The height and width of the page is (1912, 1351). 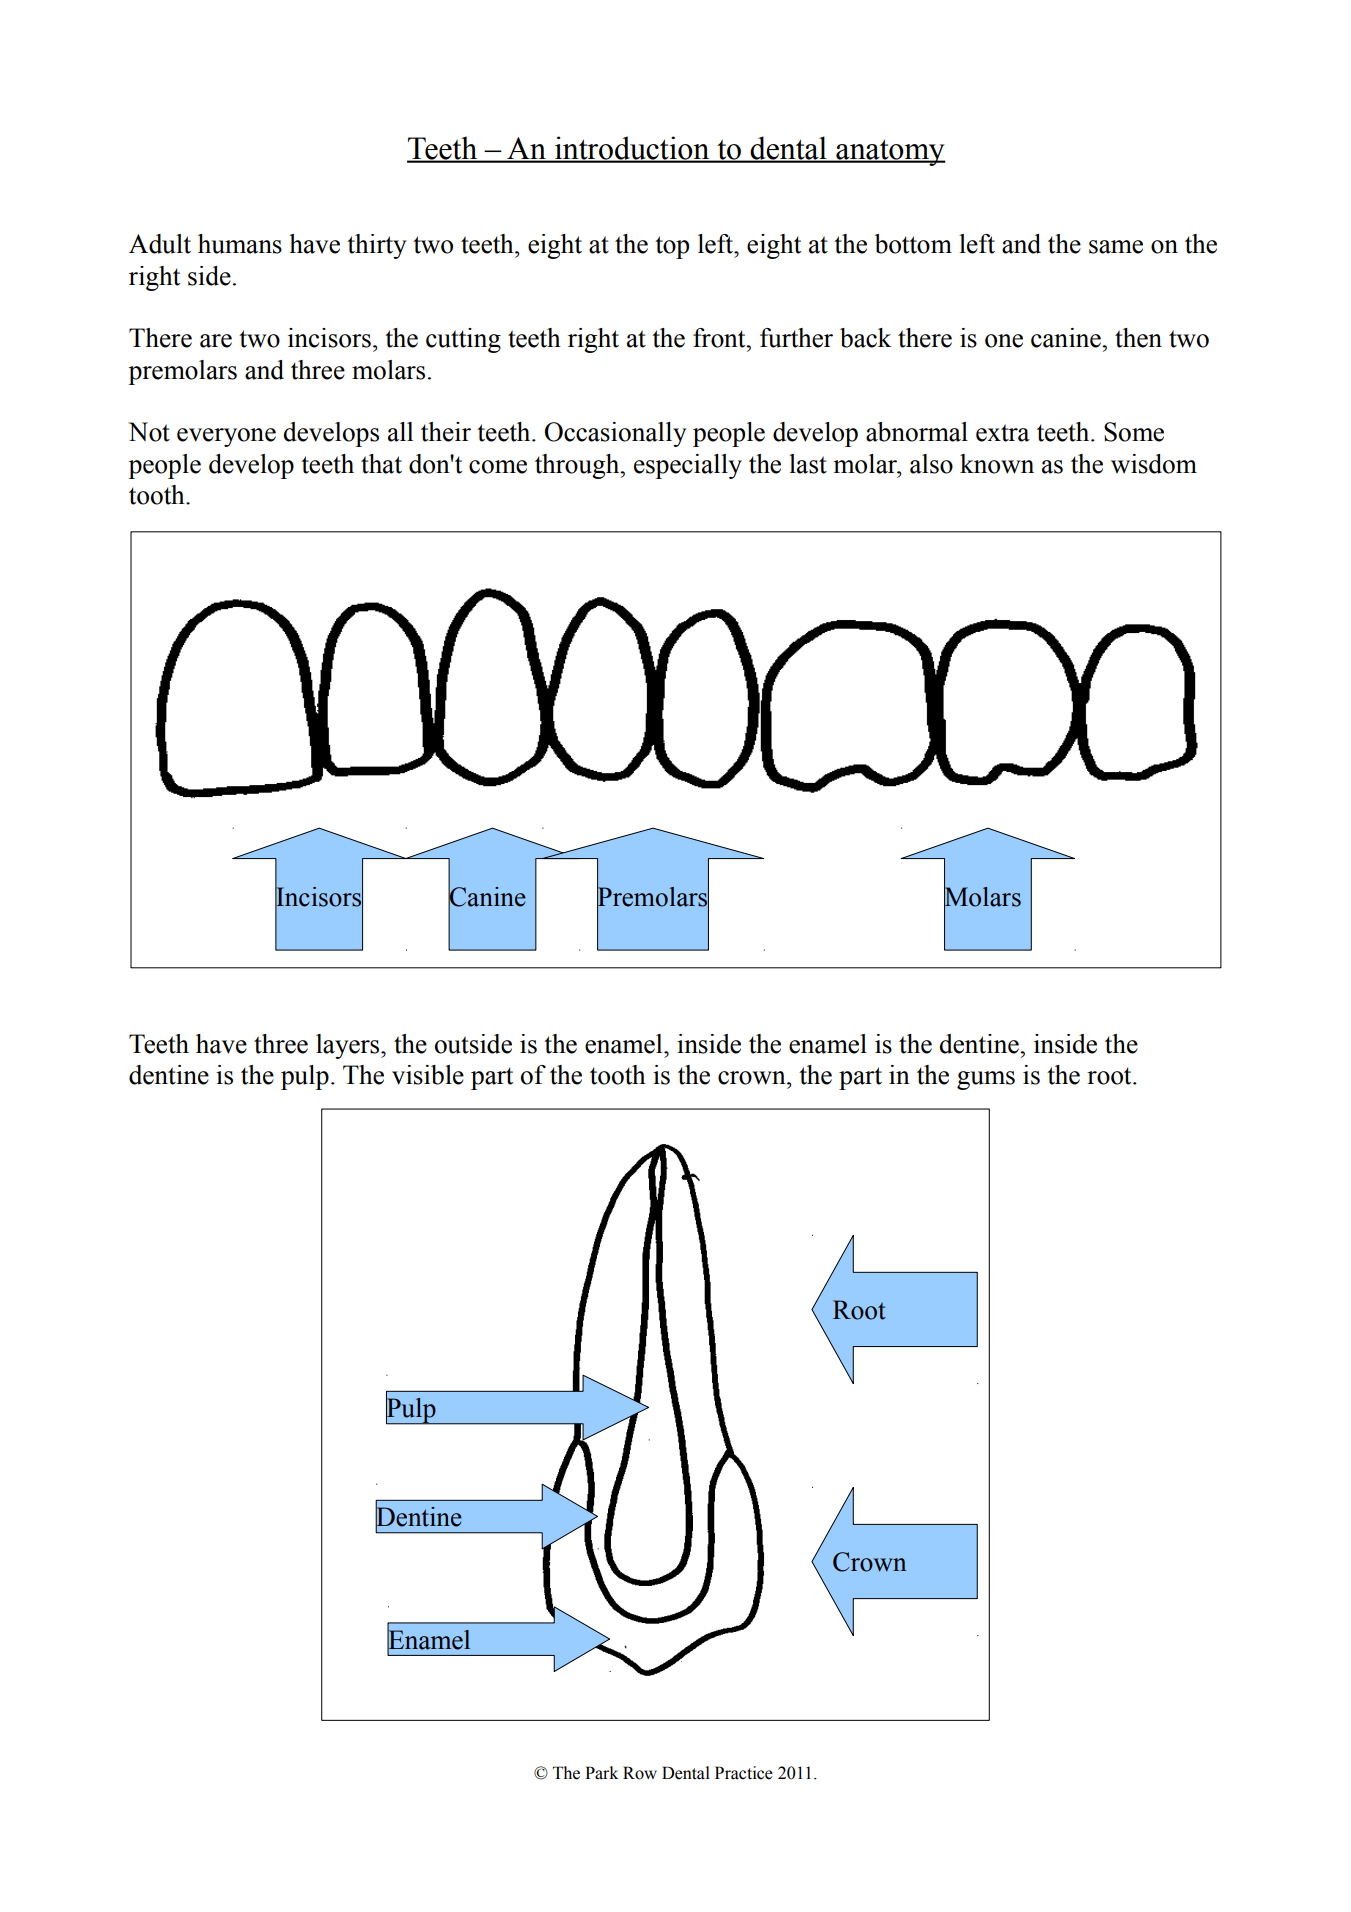 I want to click on that, so click(x=381, y=464).
